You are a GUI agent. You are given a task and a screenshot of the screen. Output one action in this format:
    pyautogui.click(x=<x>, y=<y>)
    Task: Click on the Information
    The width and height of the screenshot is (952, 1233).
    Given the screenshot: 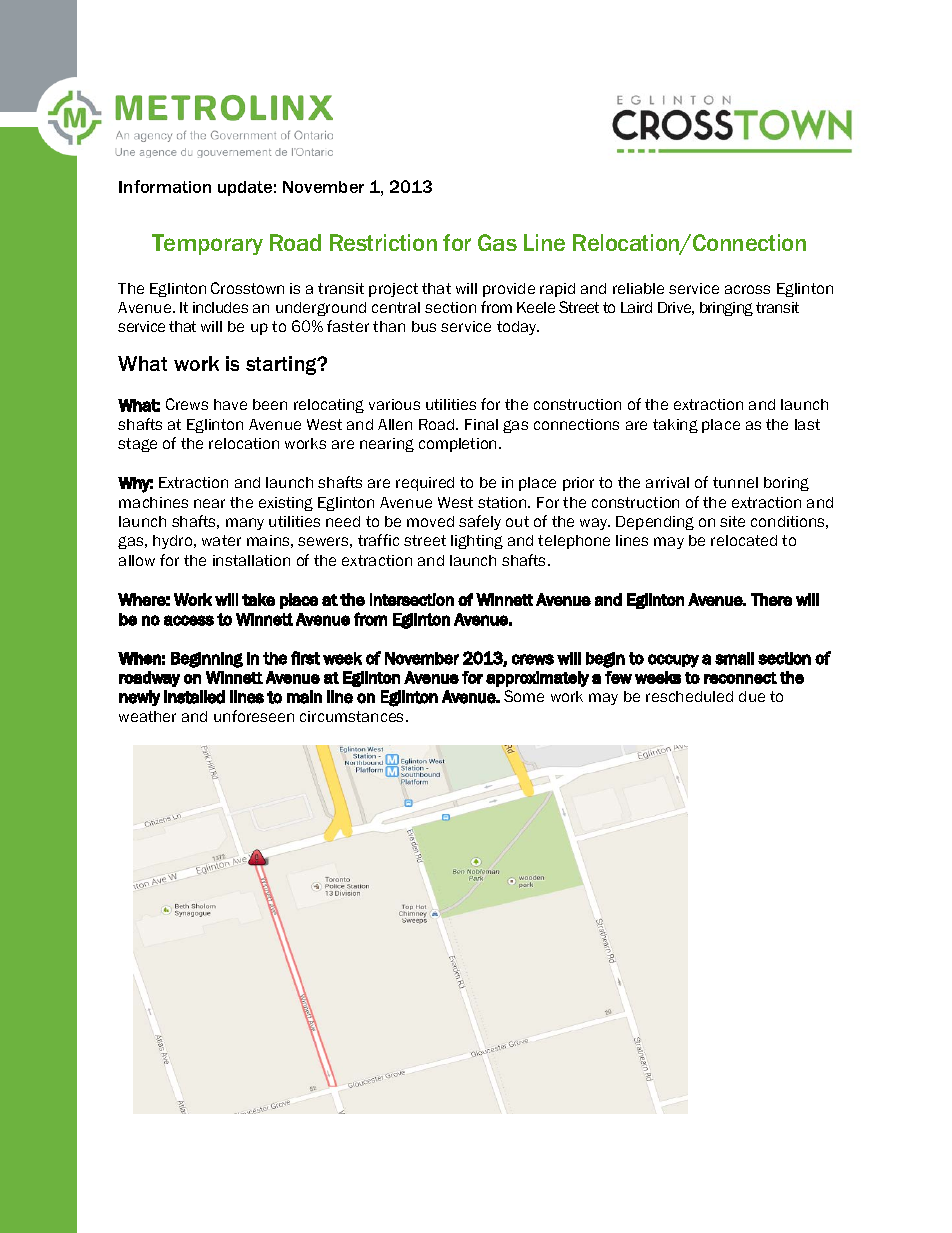 What is the action you would take?
    pyautogui.click(x=165, y=186)
